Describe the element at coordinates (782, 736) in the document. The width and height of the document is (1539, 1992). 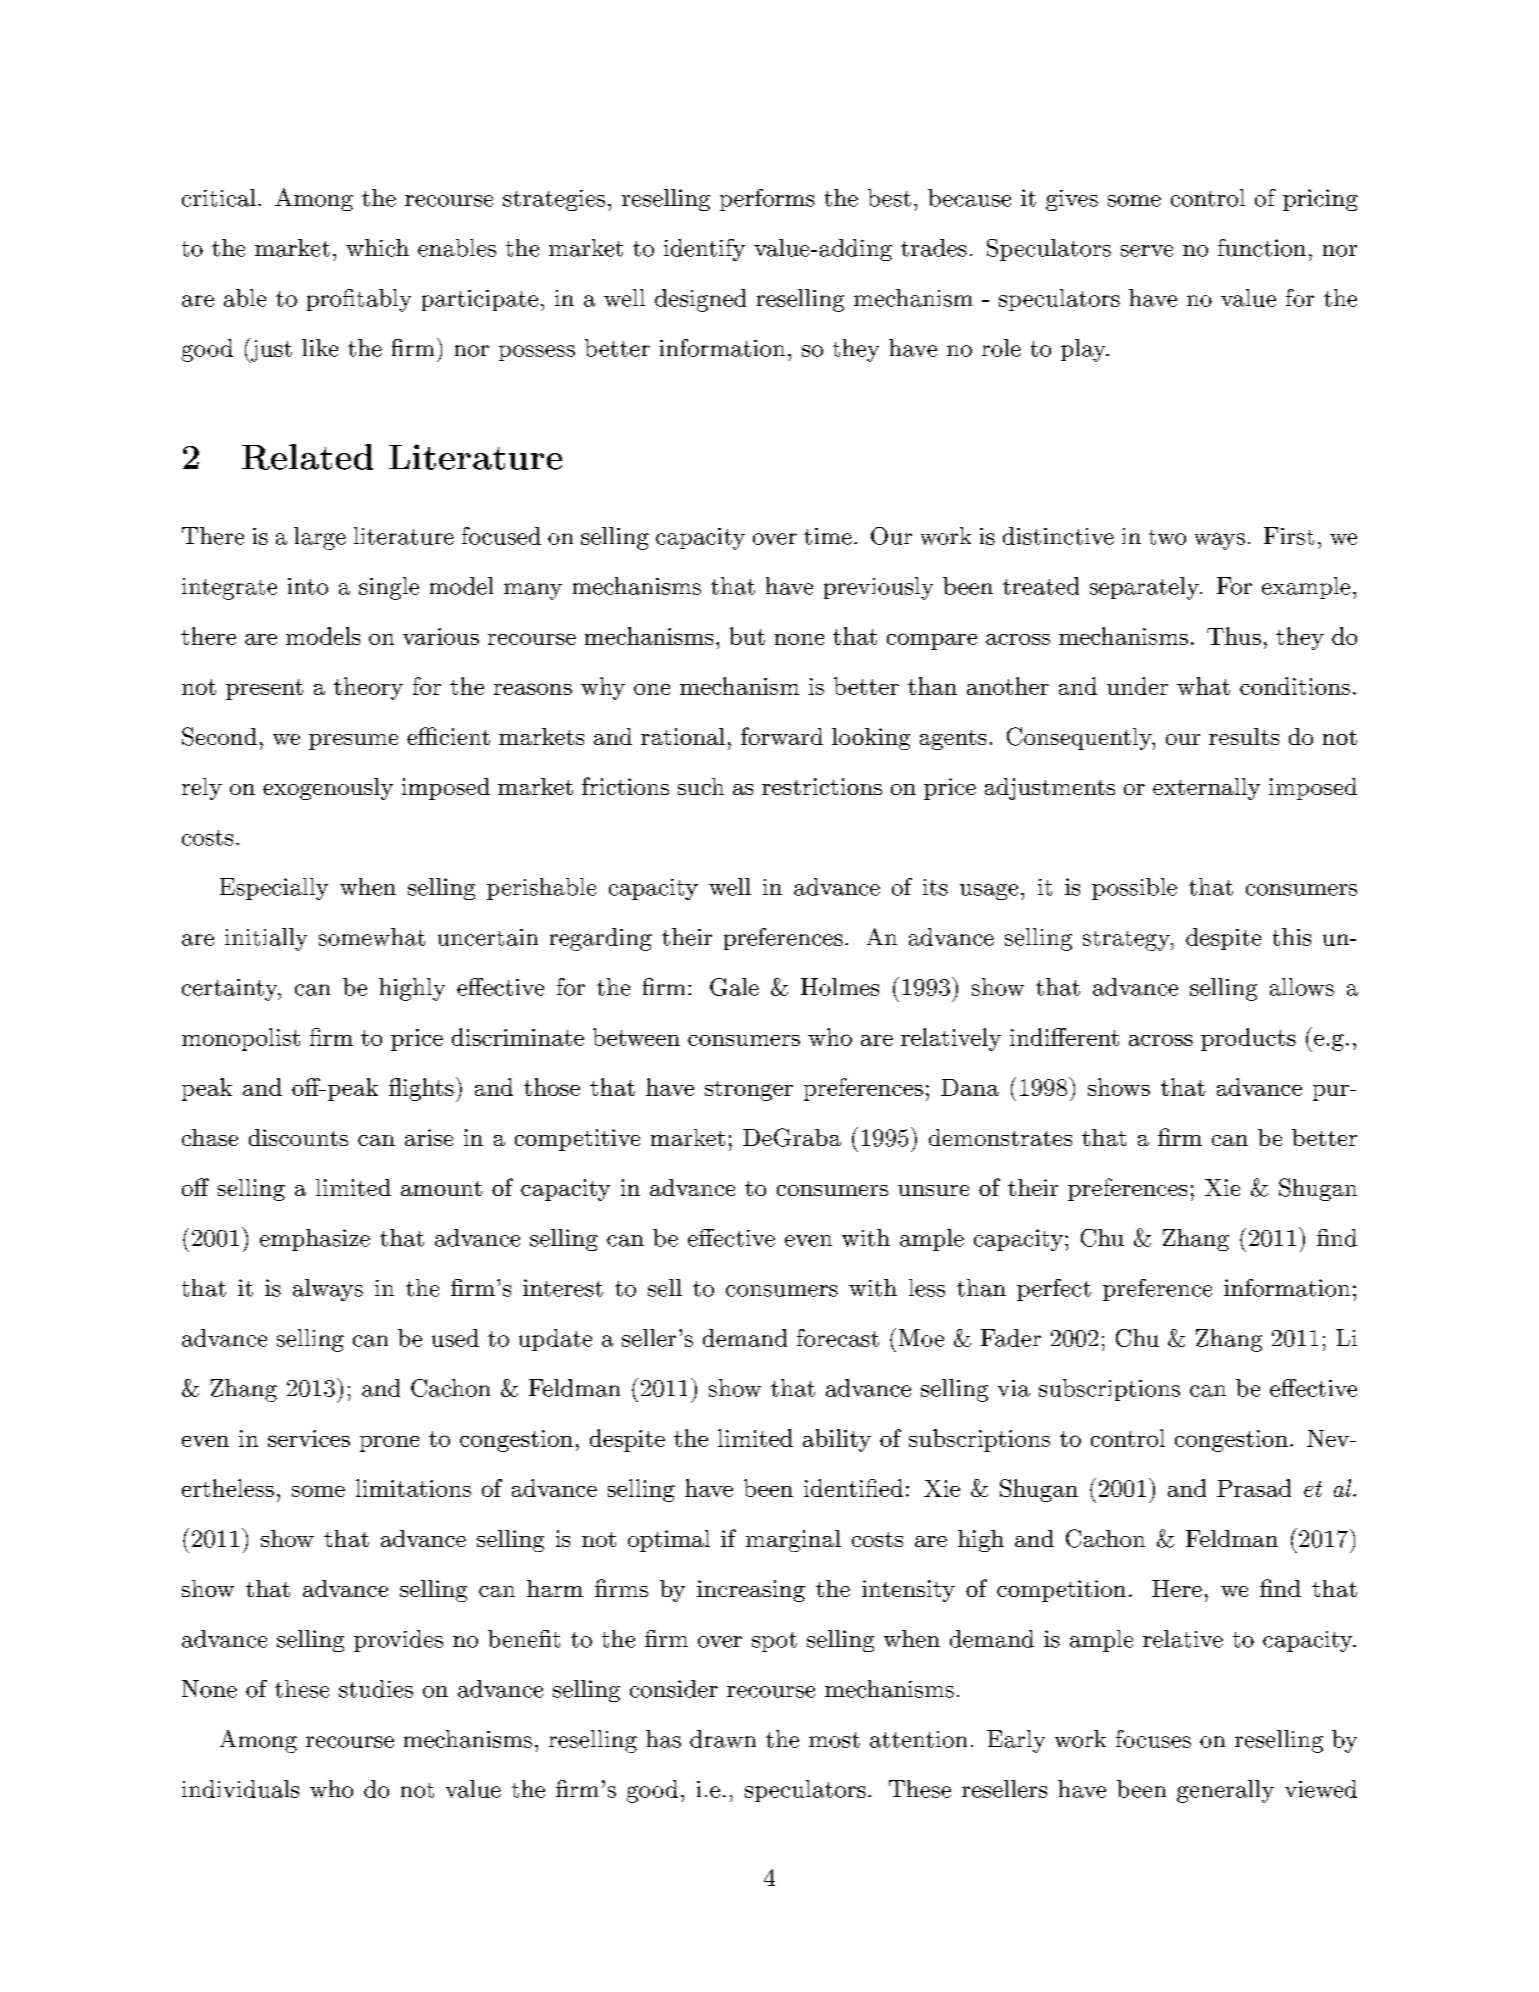
I see `forward` at that location.
